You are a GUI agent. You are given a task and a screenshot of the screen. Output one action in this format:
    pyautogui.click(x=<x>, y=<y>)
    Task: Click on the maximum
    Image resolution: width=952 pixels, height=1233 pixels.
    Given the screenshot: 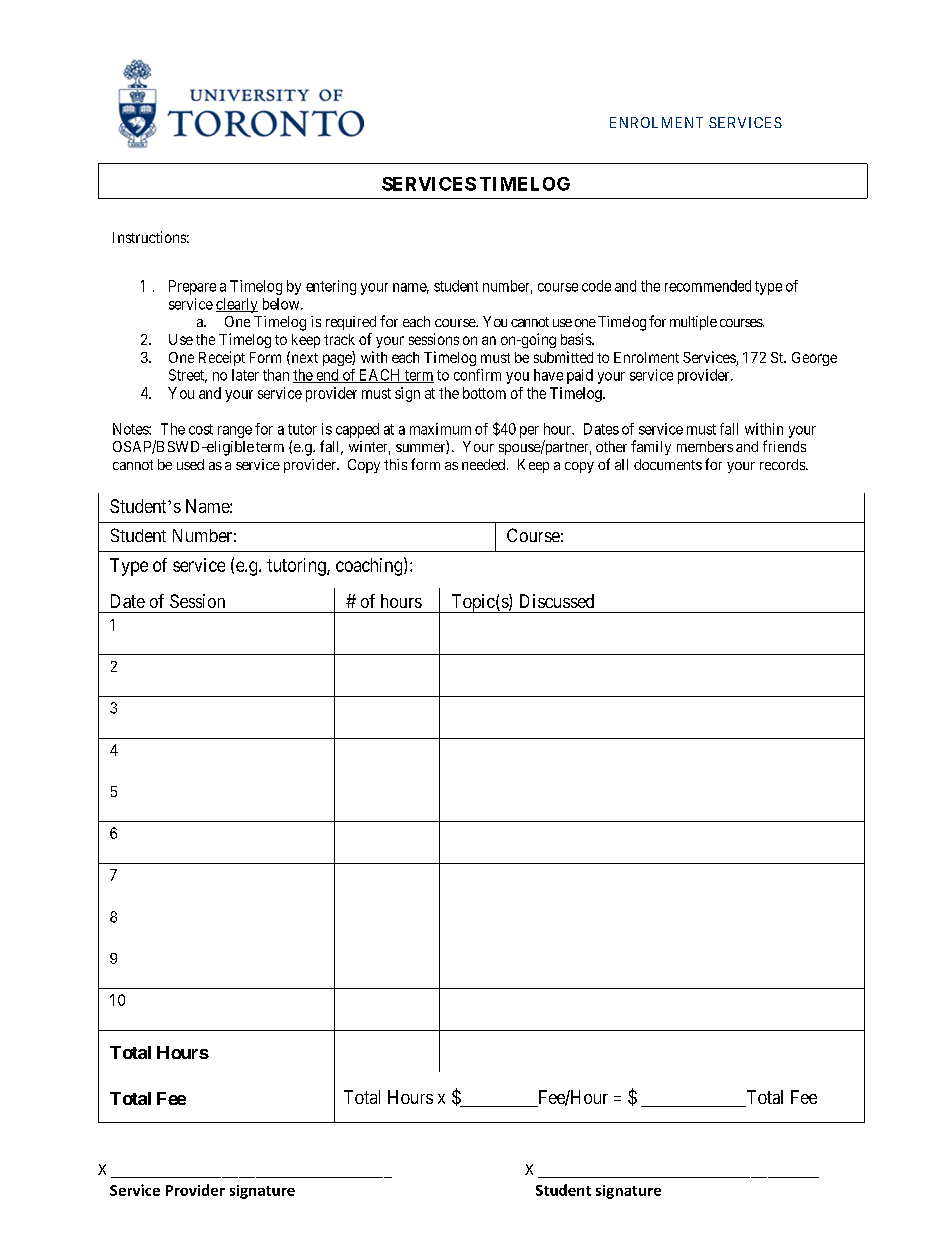 What is the action you would take?
    pyautogui.click(x=440, y=429)
